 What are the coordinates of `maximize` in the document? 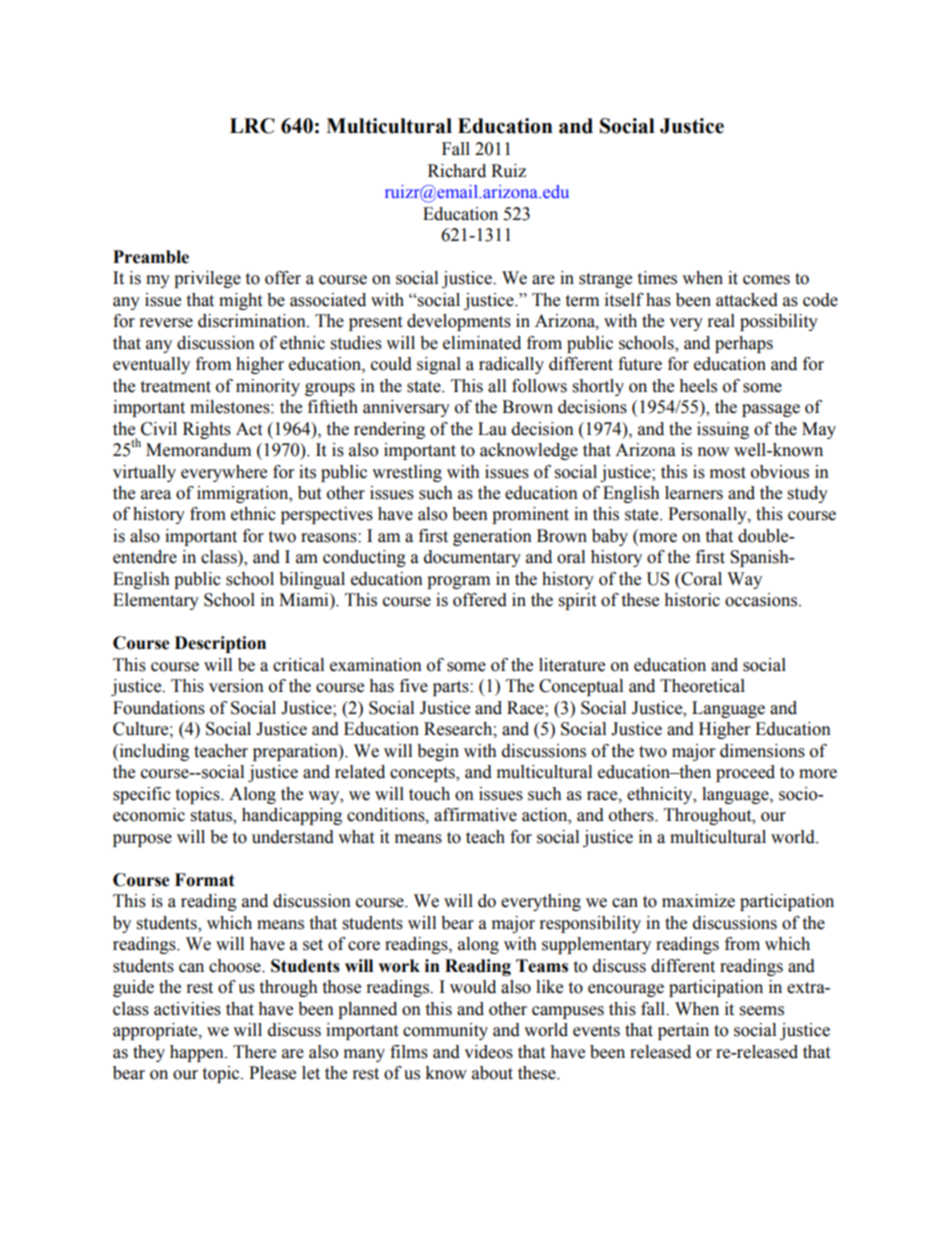 It's located at (698, 901).
